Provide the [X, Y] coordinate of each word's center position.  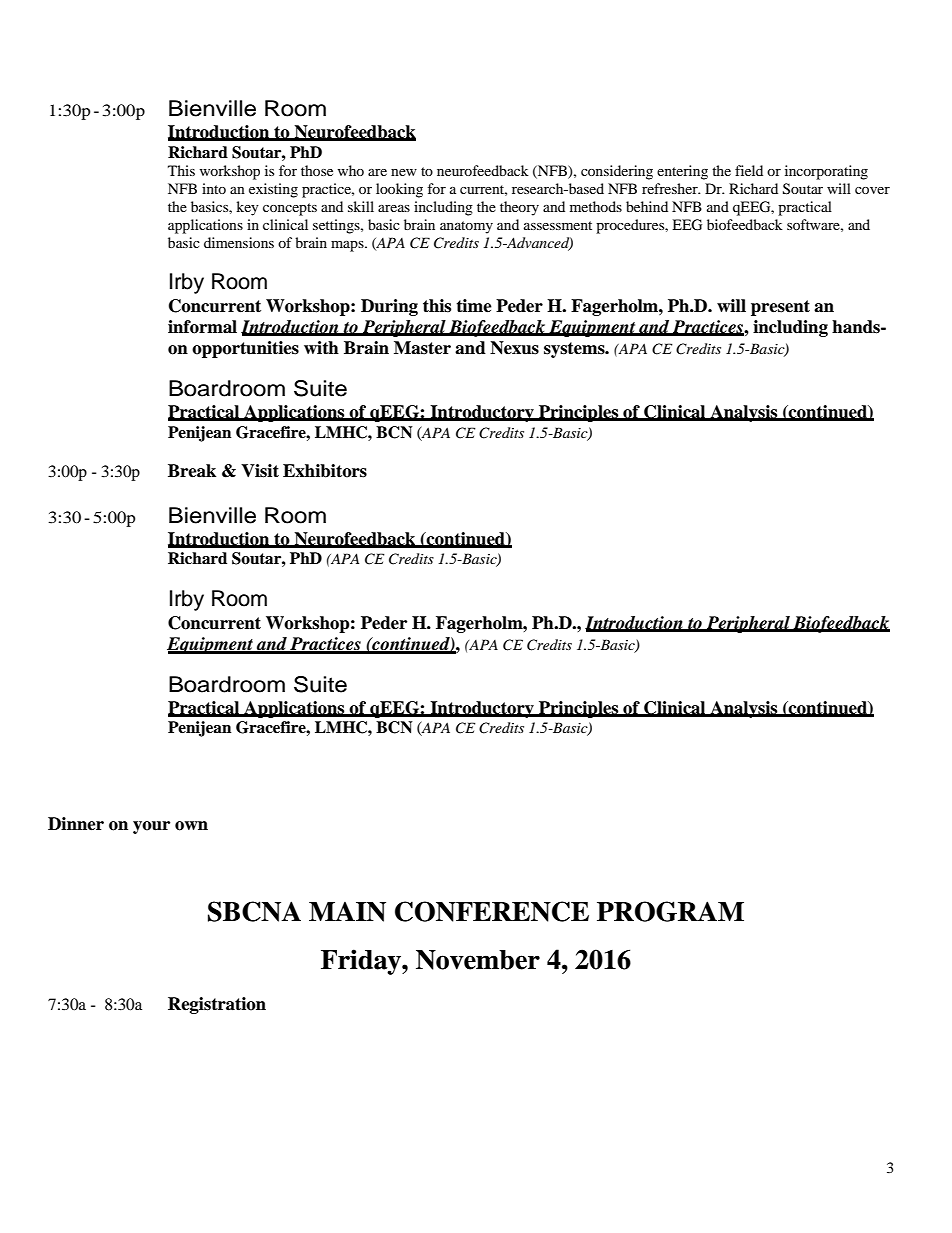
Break [192, 471]
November [478, 960]
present [780, 308]
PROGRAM [670, 911]
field [749, 170]
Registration [217, 1005]
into [214, 188]
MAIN [347, 912]
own [191, 826]
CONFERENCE [492, 911]
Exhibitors [325, 471]
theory [519, 208]
